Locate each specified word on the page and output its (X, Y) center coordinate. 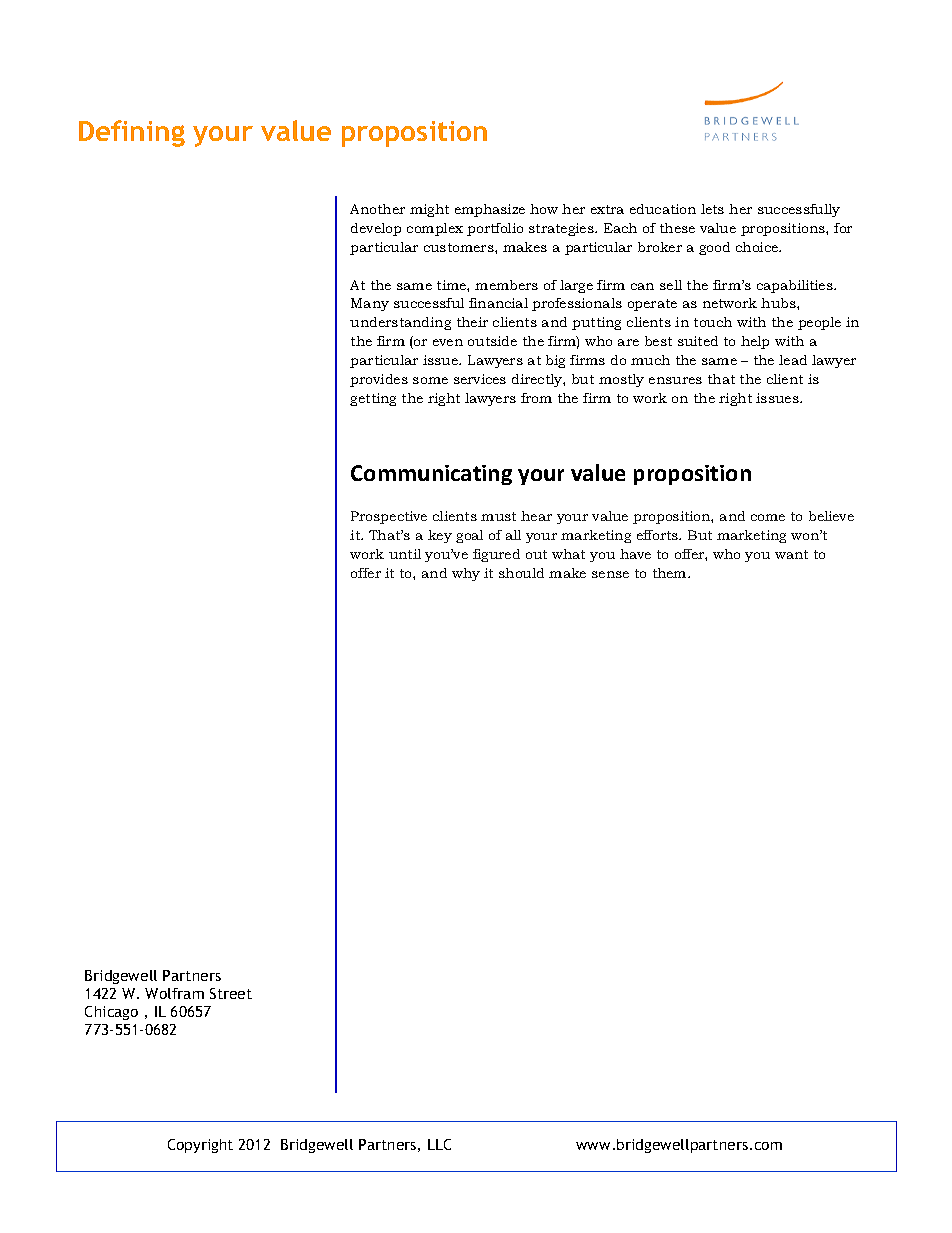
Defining (132, 133)
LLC (439, 1144)
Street (231, 993)
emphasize (490, 210)
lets (712, 209)
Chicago (111, 1013)
